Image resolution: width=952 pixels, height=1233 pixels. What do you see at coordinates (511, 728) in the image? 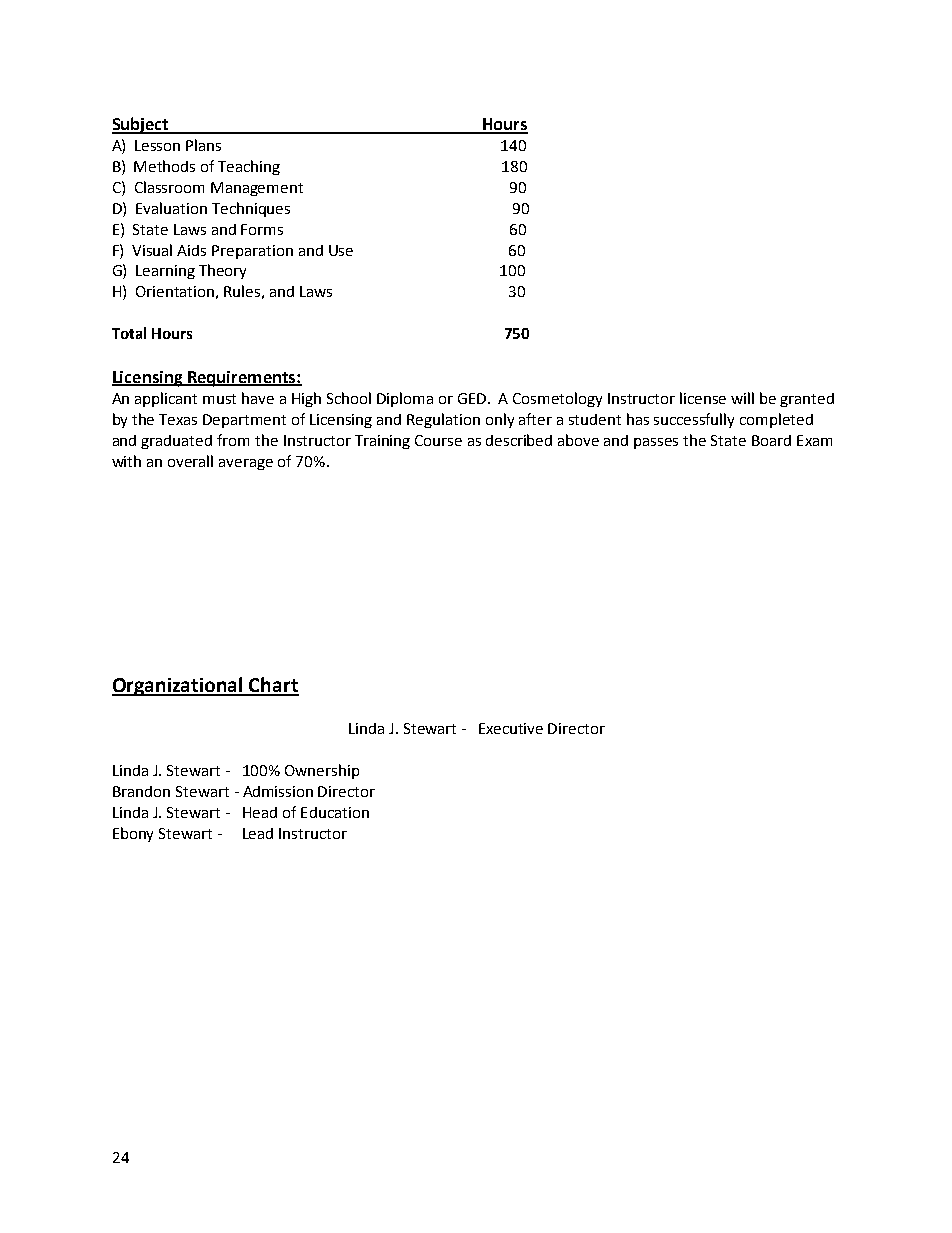
I see `Executive` at bounding box center [511, 728].
